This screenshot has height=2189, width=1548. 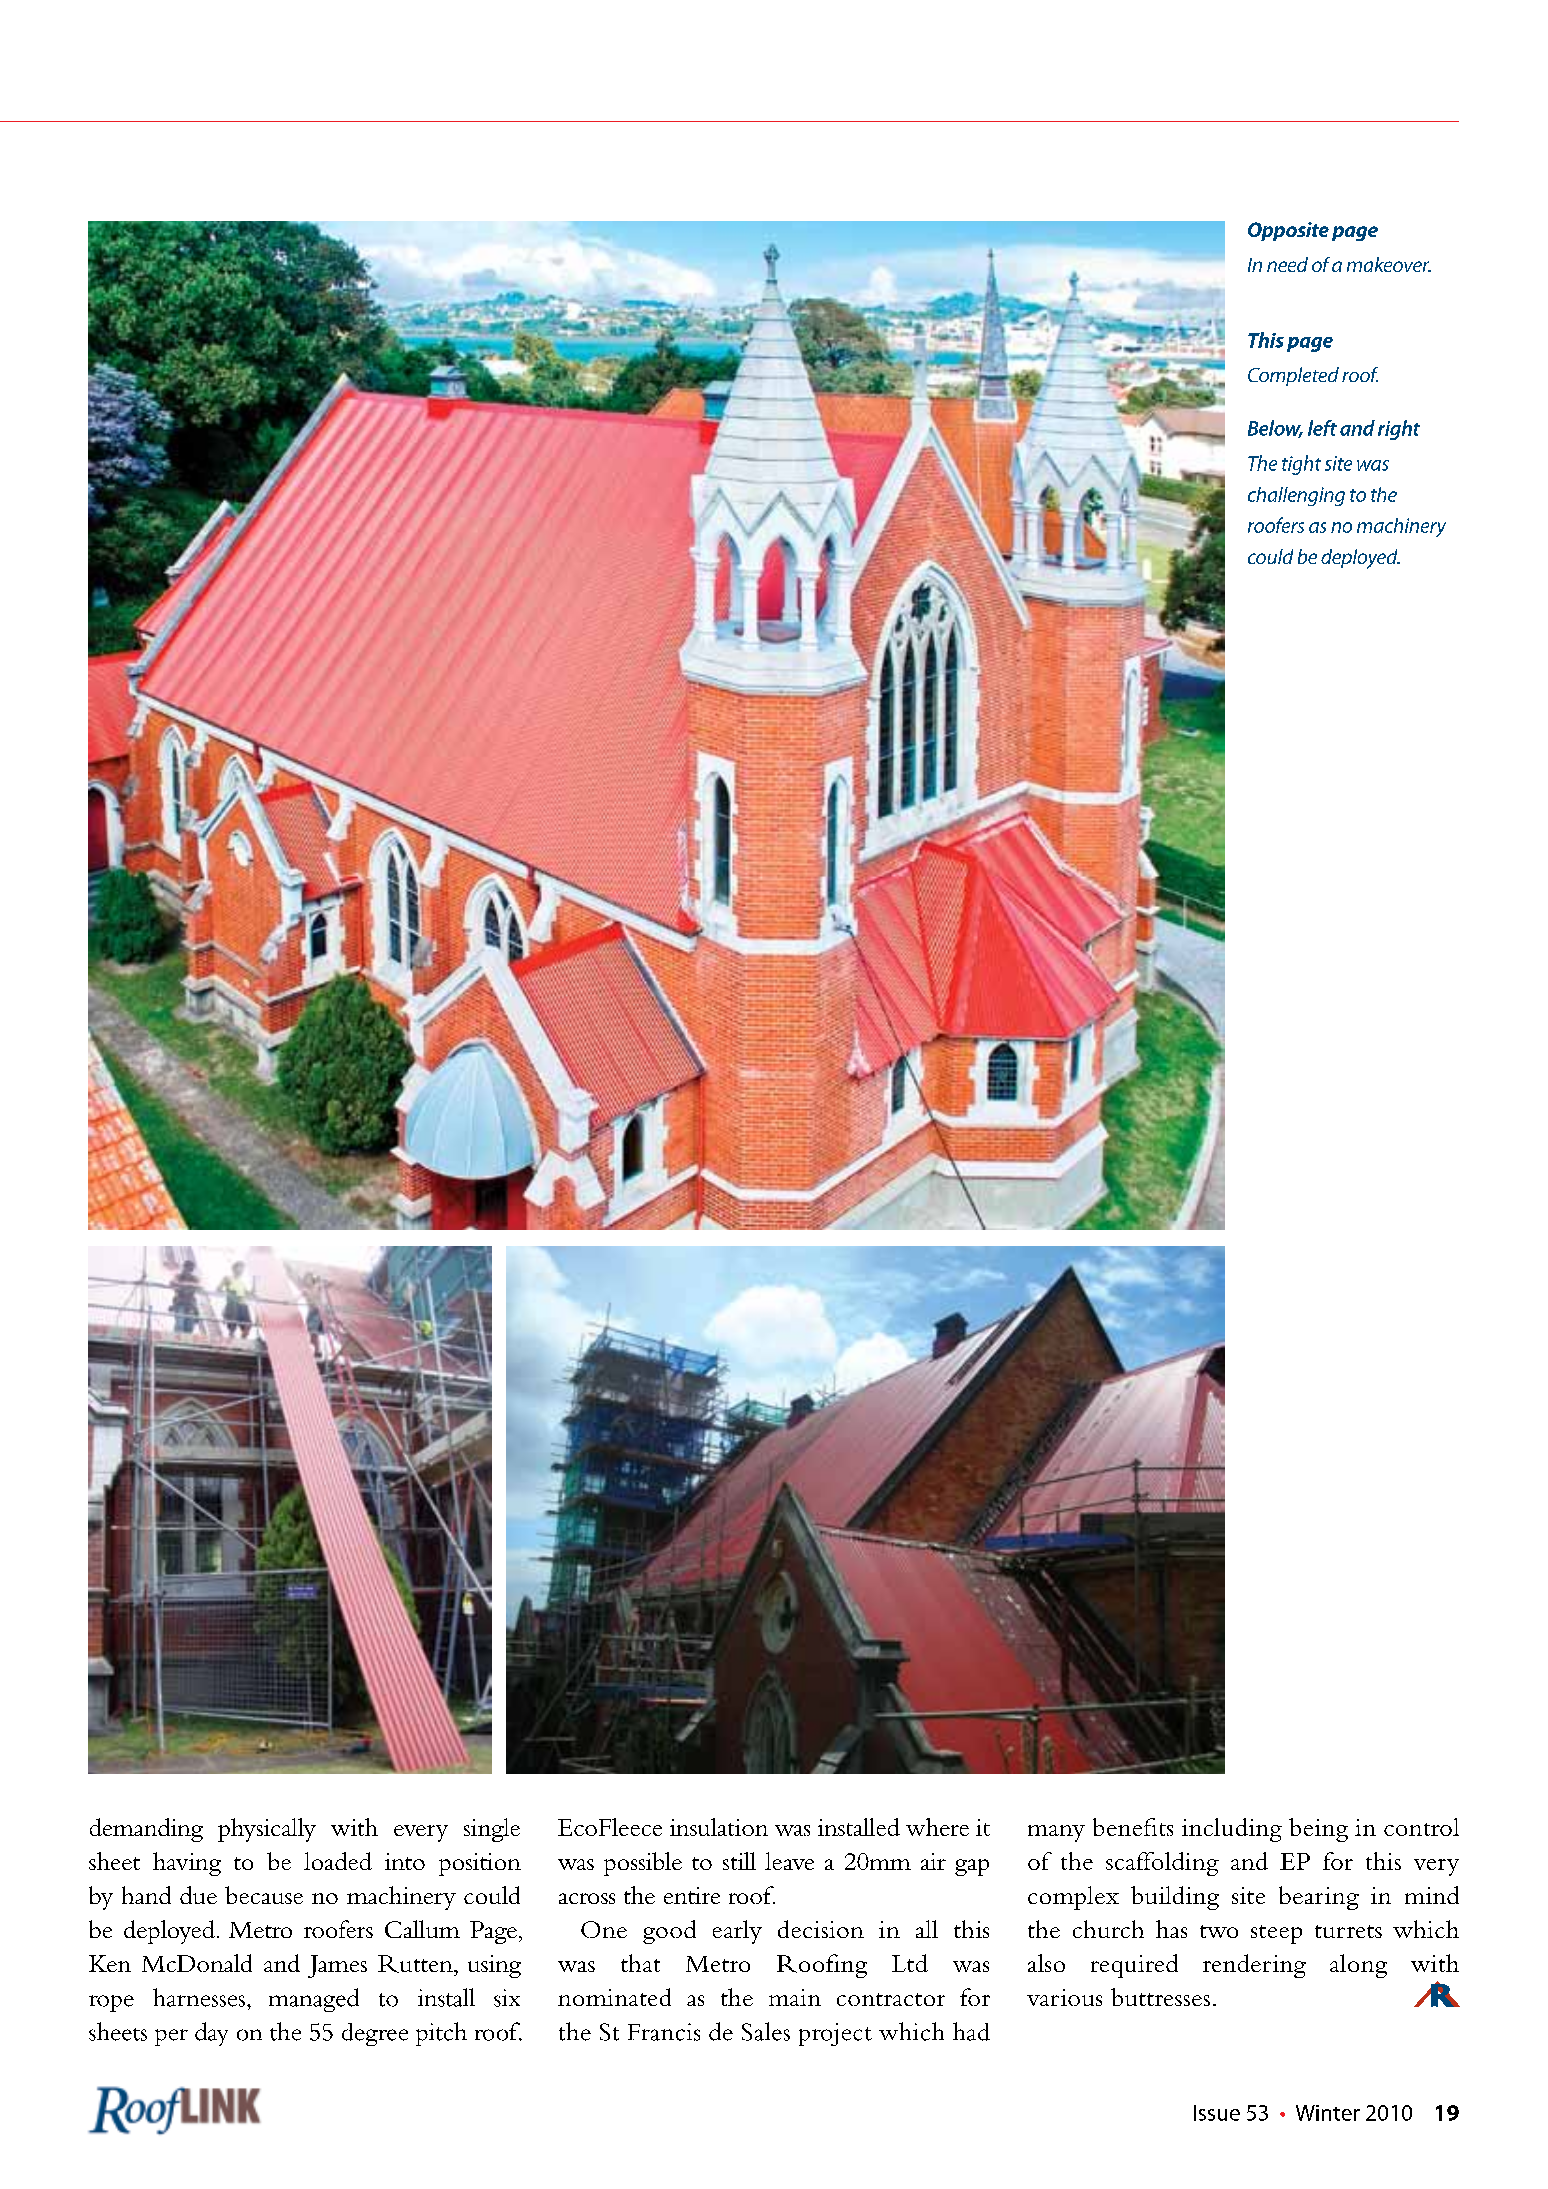 I want to click on Winter, so click(x=1328, y=2113).
